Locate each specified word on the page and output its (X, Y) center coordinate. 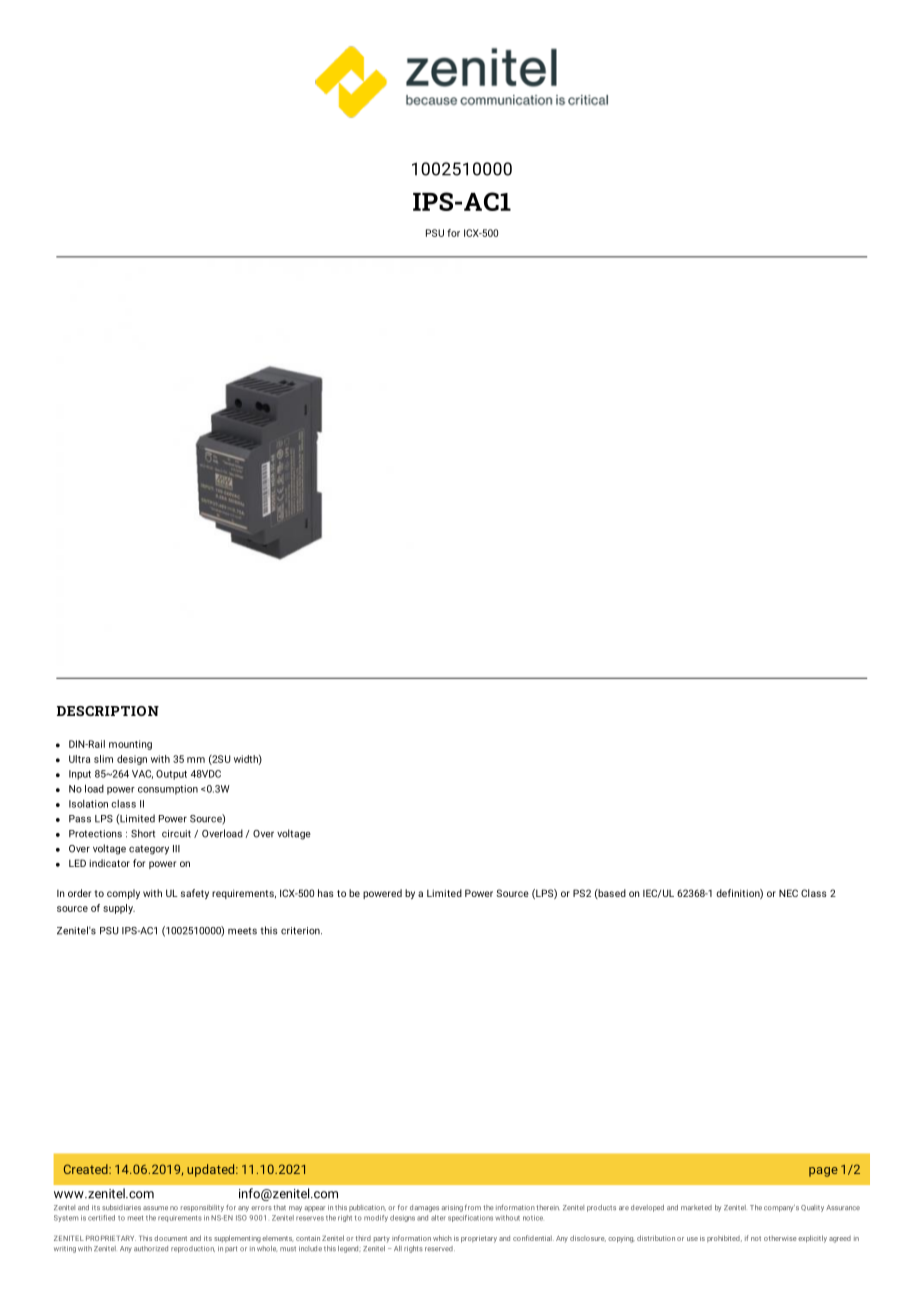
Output (171, 775)
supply (119, 909)
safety (195, 894)
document (170, 1238)
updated (212, 1170)
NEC (788, 893)
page (823, 1172)
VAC (142, 774)
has (326, 893)
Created (87, 1169)
